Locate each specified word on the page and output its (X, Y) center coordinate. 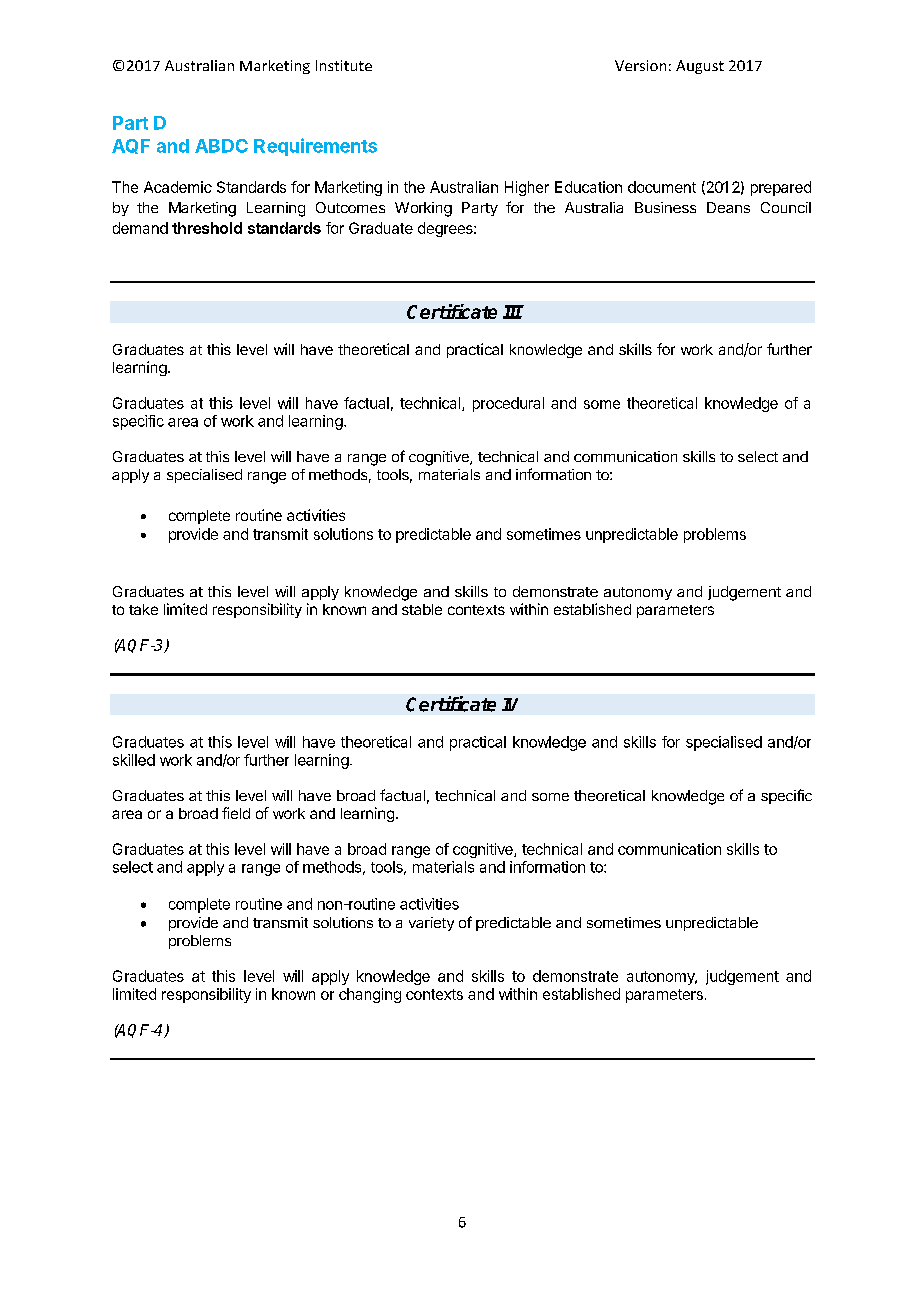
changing (370, 995)
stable (422, 609)
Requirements (315, 147)
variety (431, 924)
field (236, 813)
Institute (344, 65)
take (143, 609)
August (700, 67)
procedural (508, 404)
